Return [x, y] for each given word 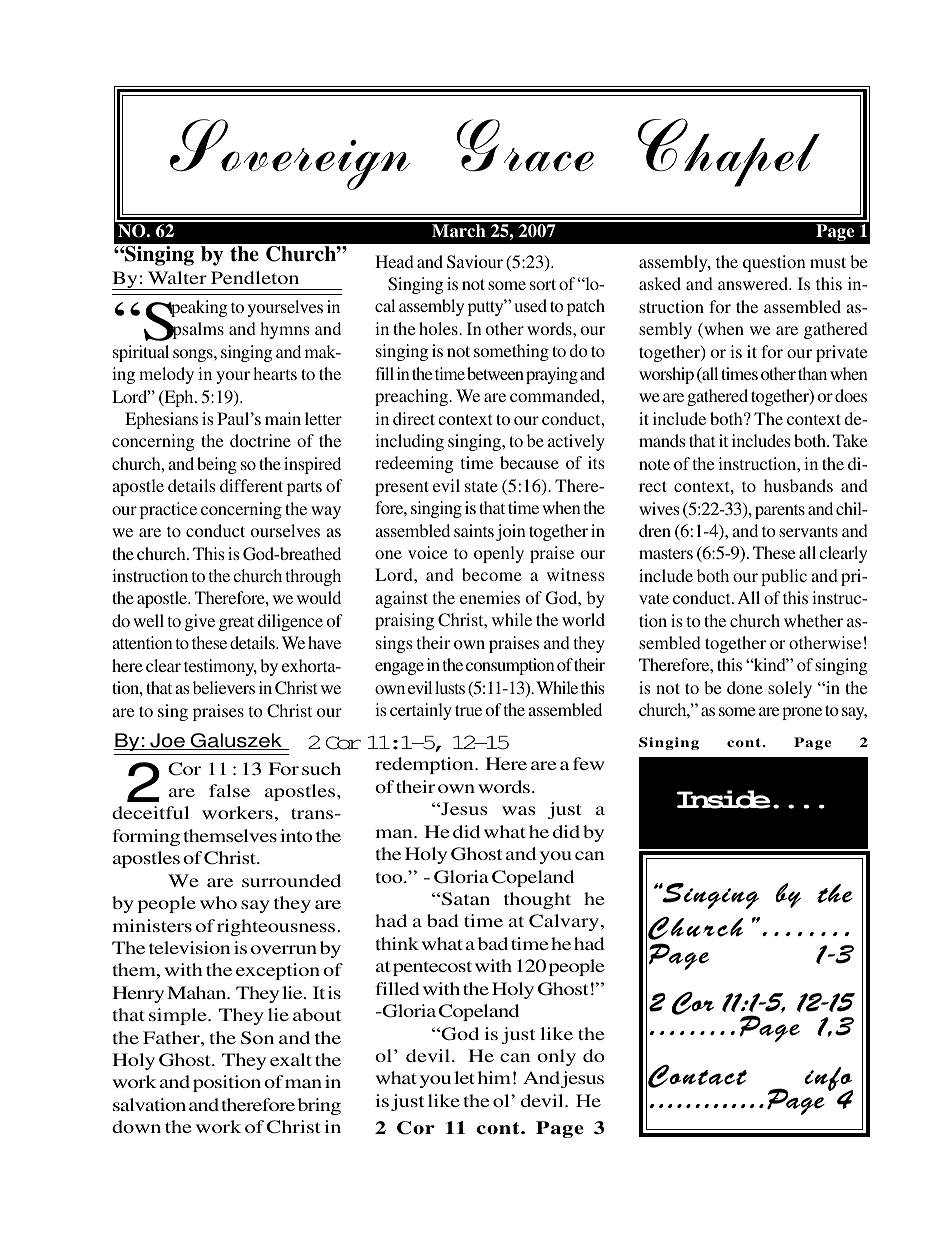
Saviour [475, 262]
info [828, 1080]
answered [754, 283]
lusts [450, 687]
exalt [291, 1059]
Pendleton [255, 277]
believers [224, 687]
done [745, 687]
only [556, 1057]
